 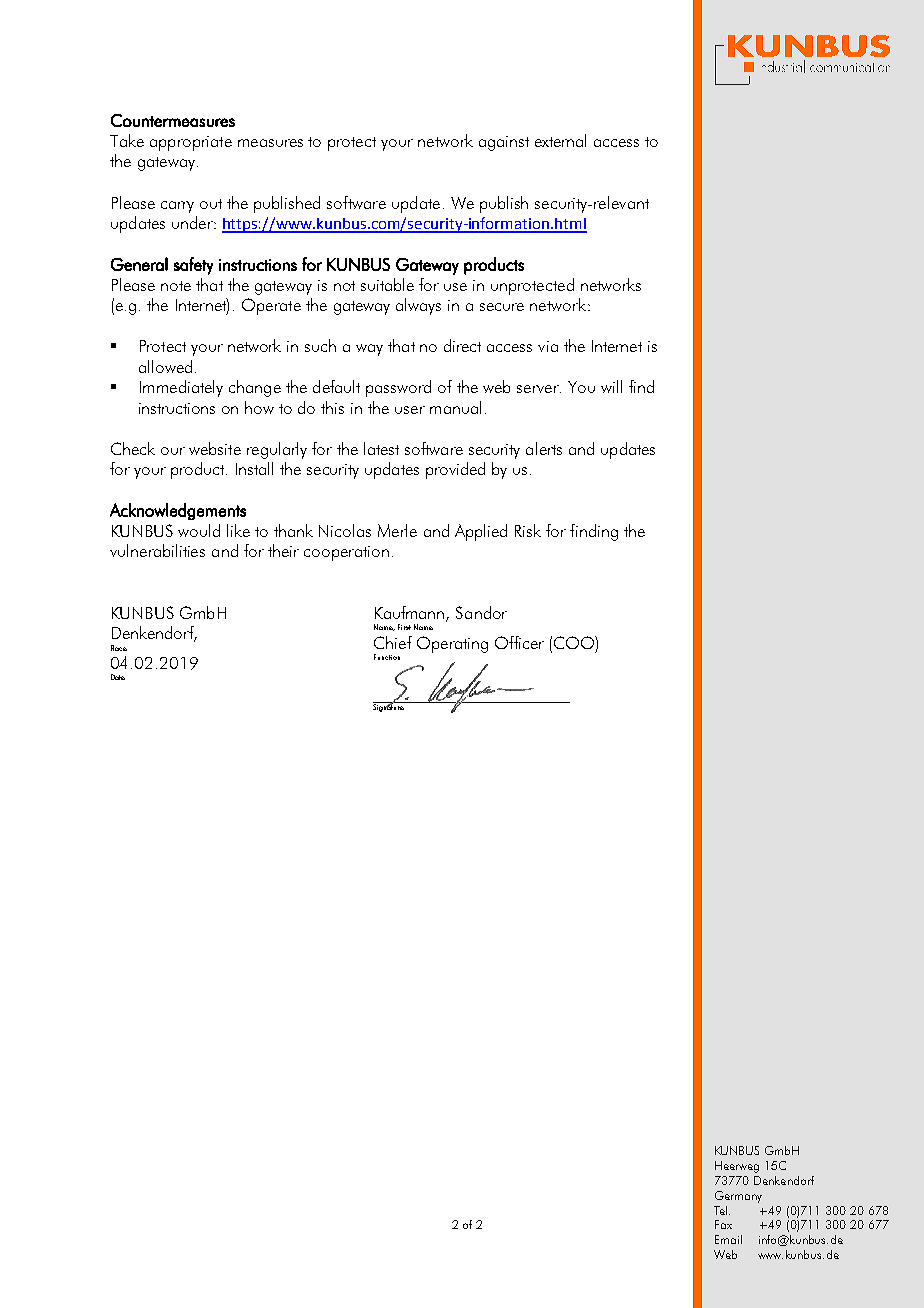 What do you see at coordinates (119, 648) in the document?
I see `Place` at bounding box center [119, 648].
